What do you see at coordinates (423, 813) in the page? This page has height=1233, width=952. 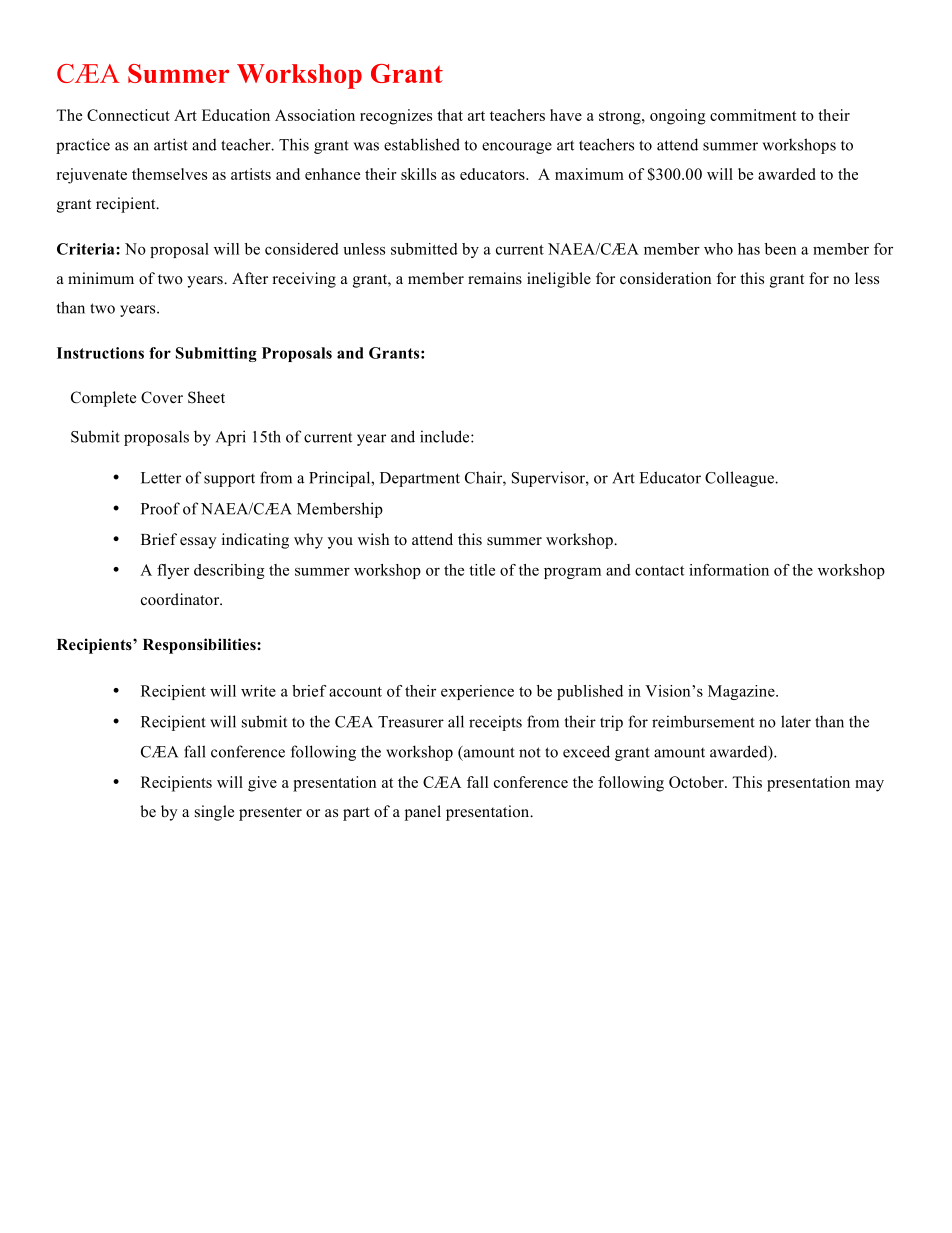 I see `panel` at bounding box center [423, 813].
